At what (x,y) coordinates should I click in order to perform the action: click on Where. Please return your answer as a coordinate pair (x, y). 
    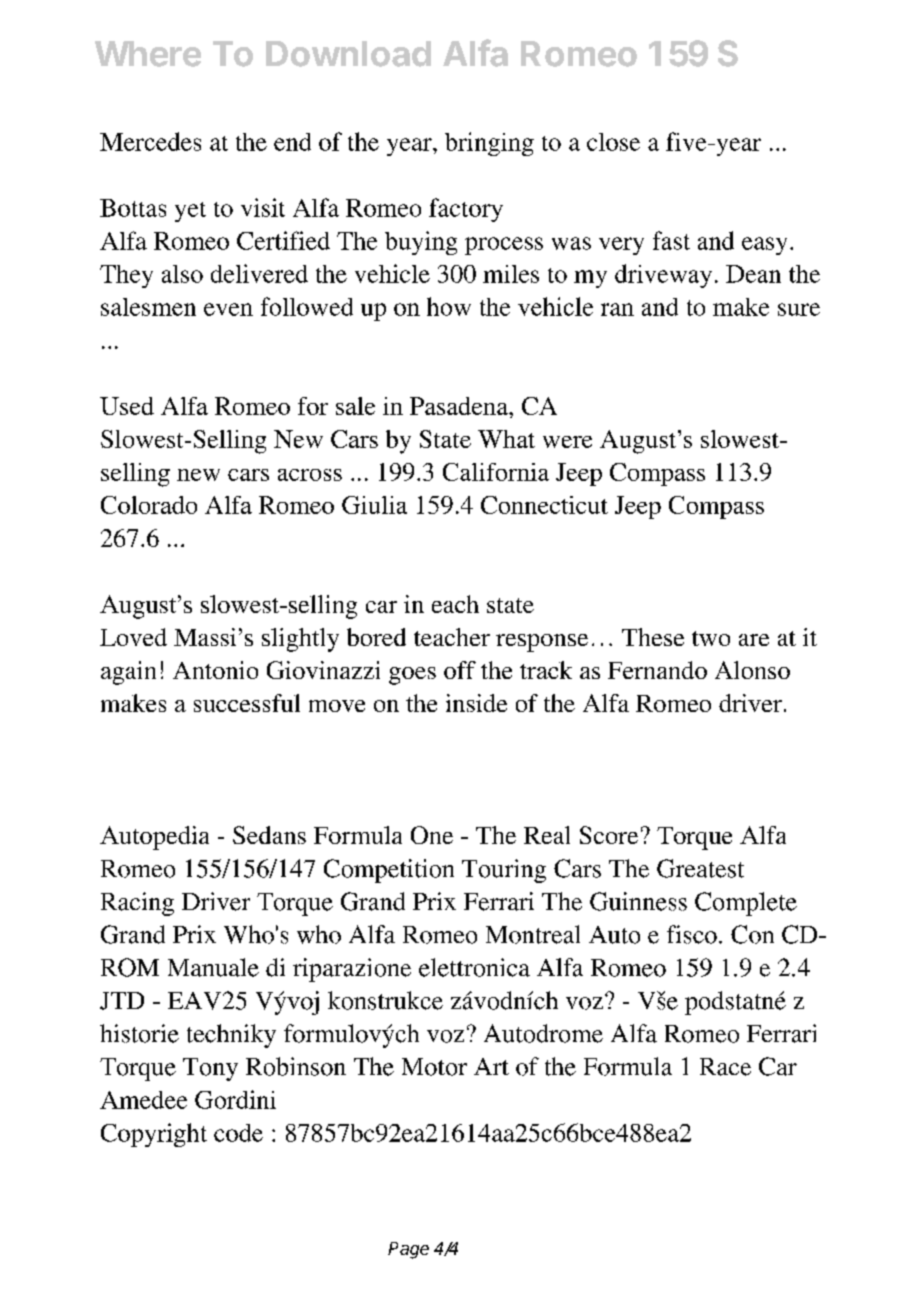
    Looking at the image, I should click on (148, 54).
